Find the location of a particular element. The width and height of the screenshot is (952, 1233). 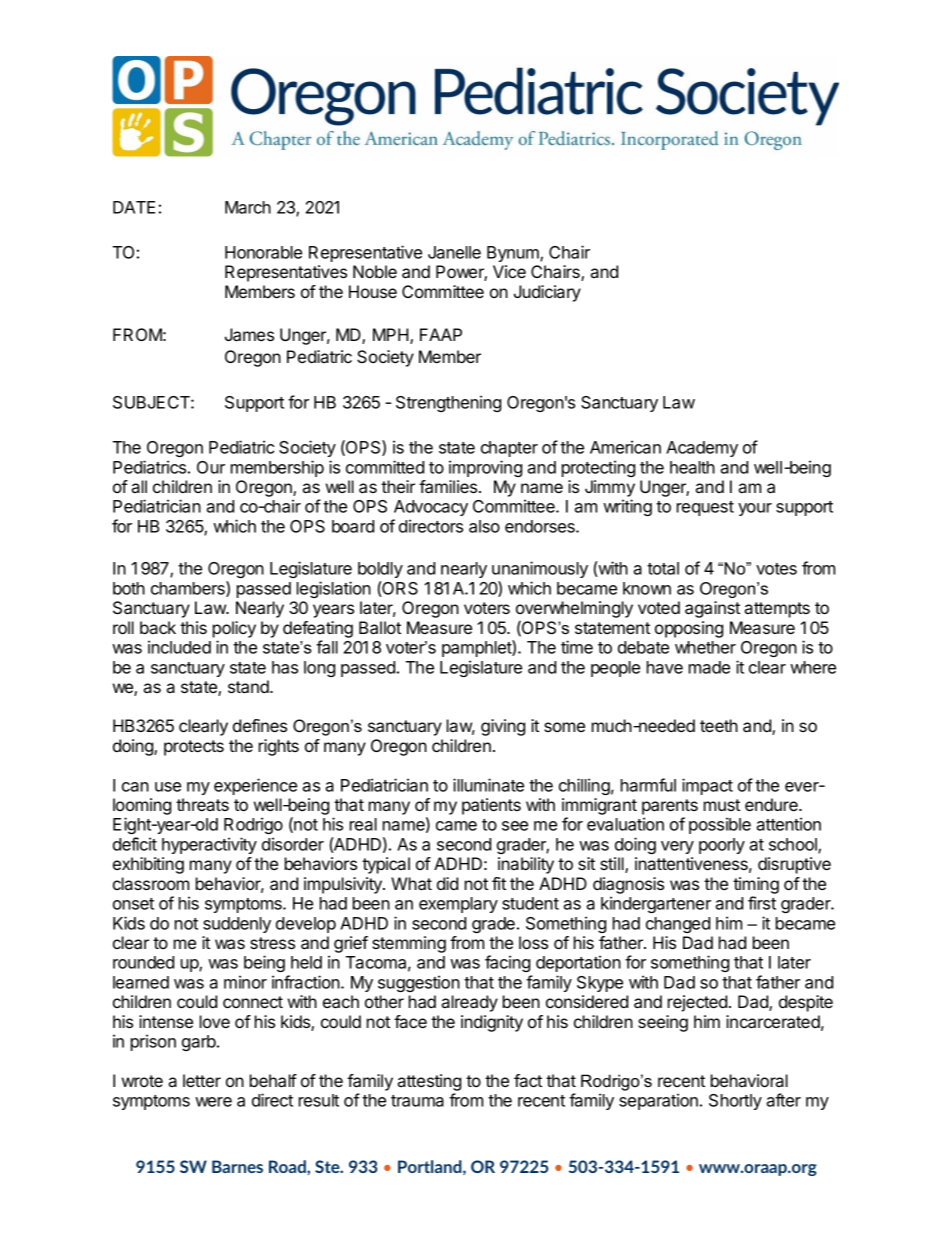

March is located at coordinates (248, 207).
